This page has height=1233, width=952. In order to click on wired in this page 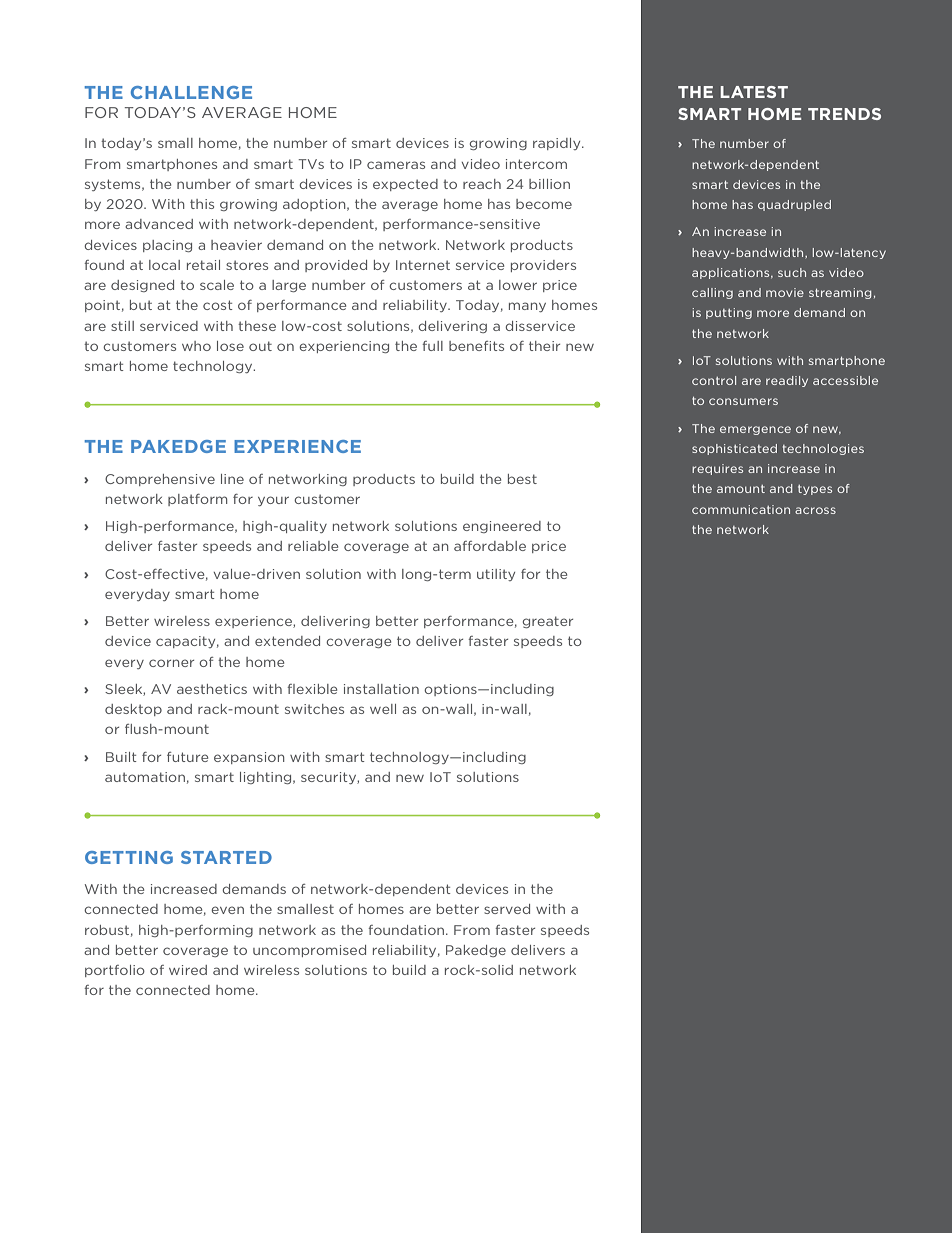, I will do `click(188, 970)`.
